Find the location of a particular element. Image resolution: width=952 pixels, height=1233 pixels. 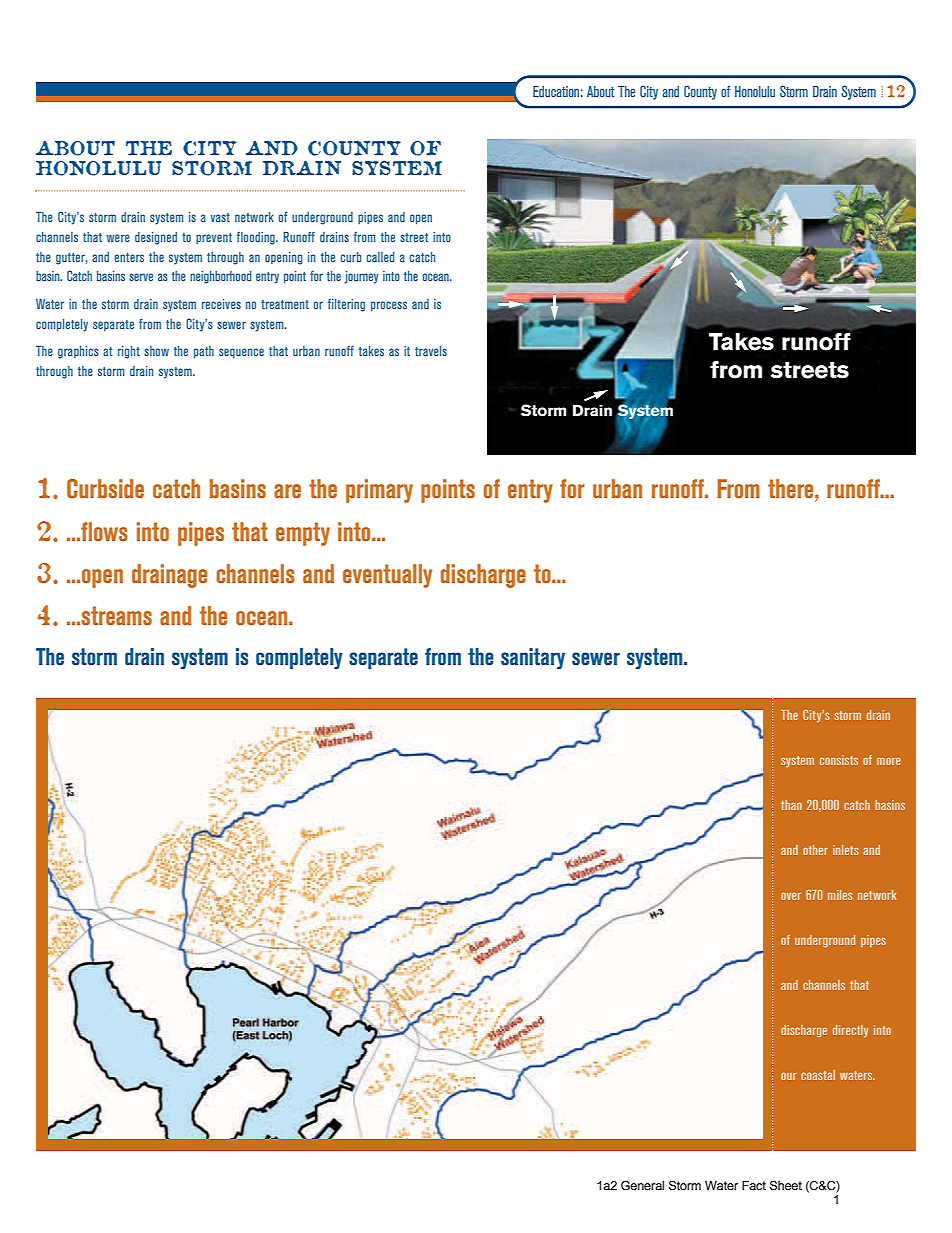

called is located at coordinates (380, 257).
